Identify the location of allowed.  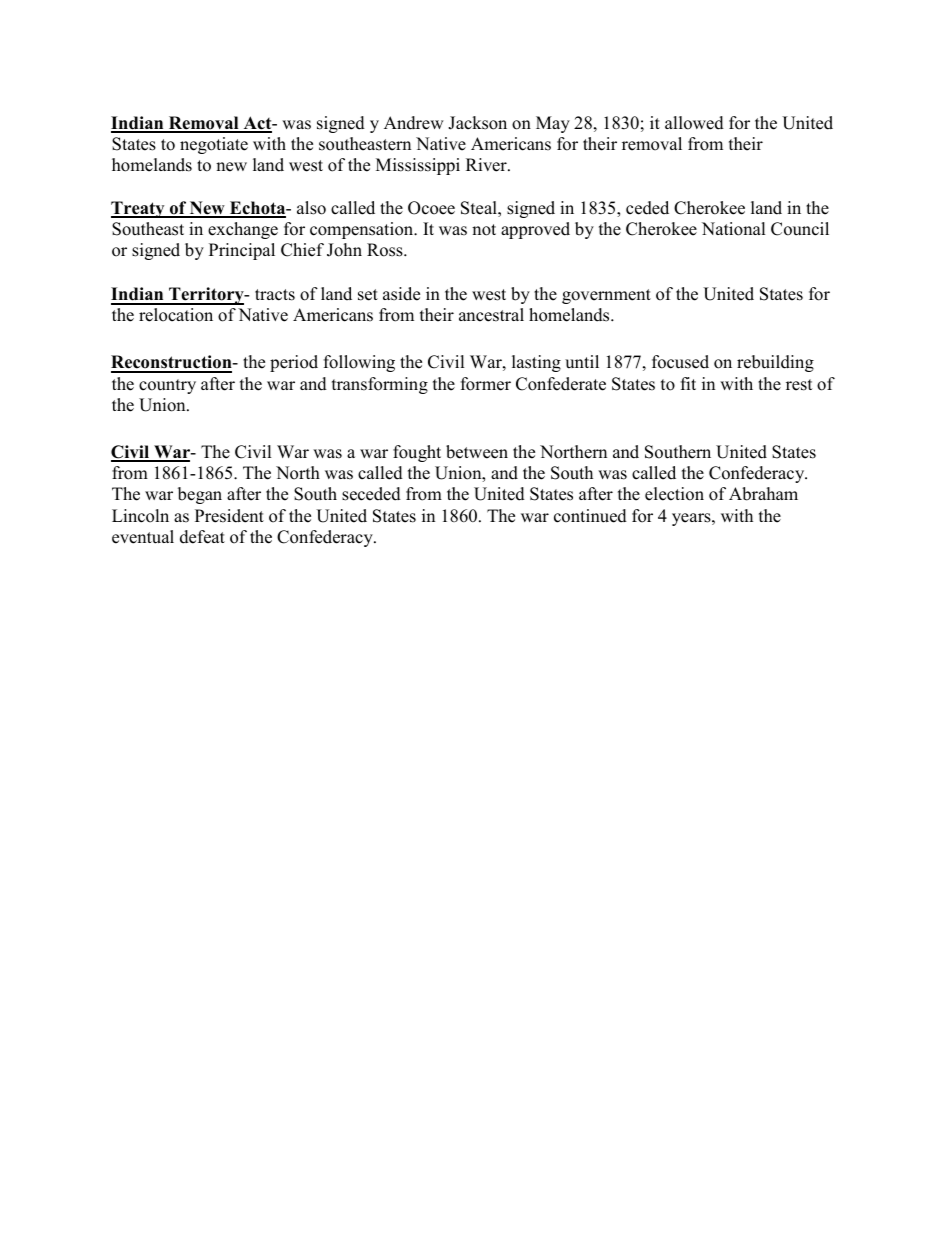
(694, 123).
